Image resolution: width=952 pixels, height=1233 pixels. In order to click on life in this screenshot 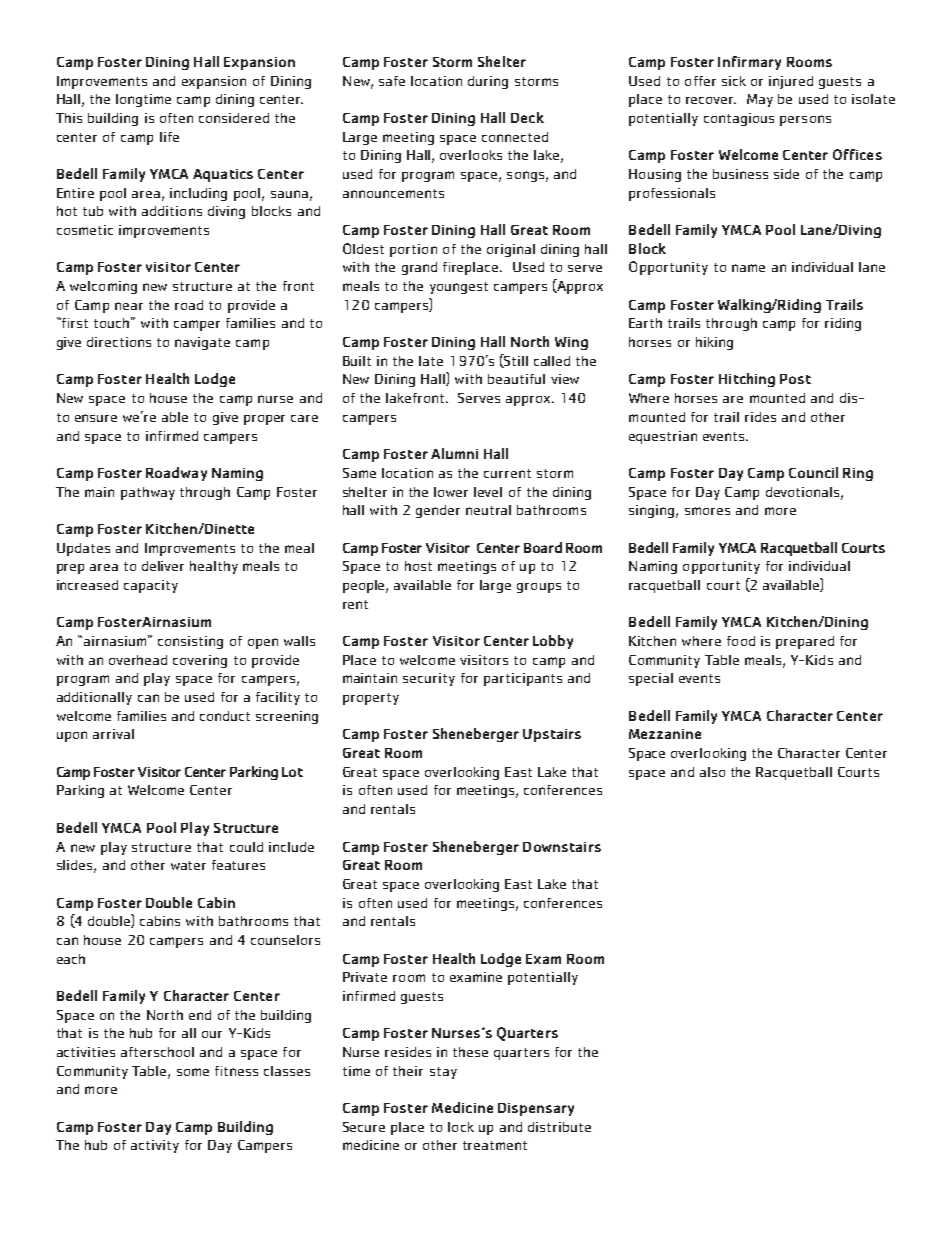, I will do `click(169, 137)`.
